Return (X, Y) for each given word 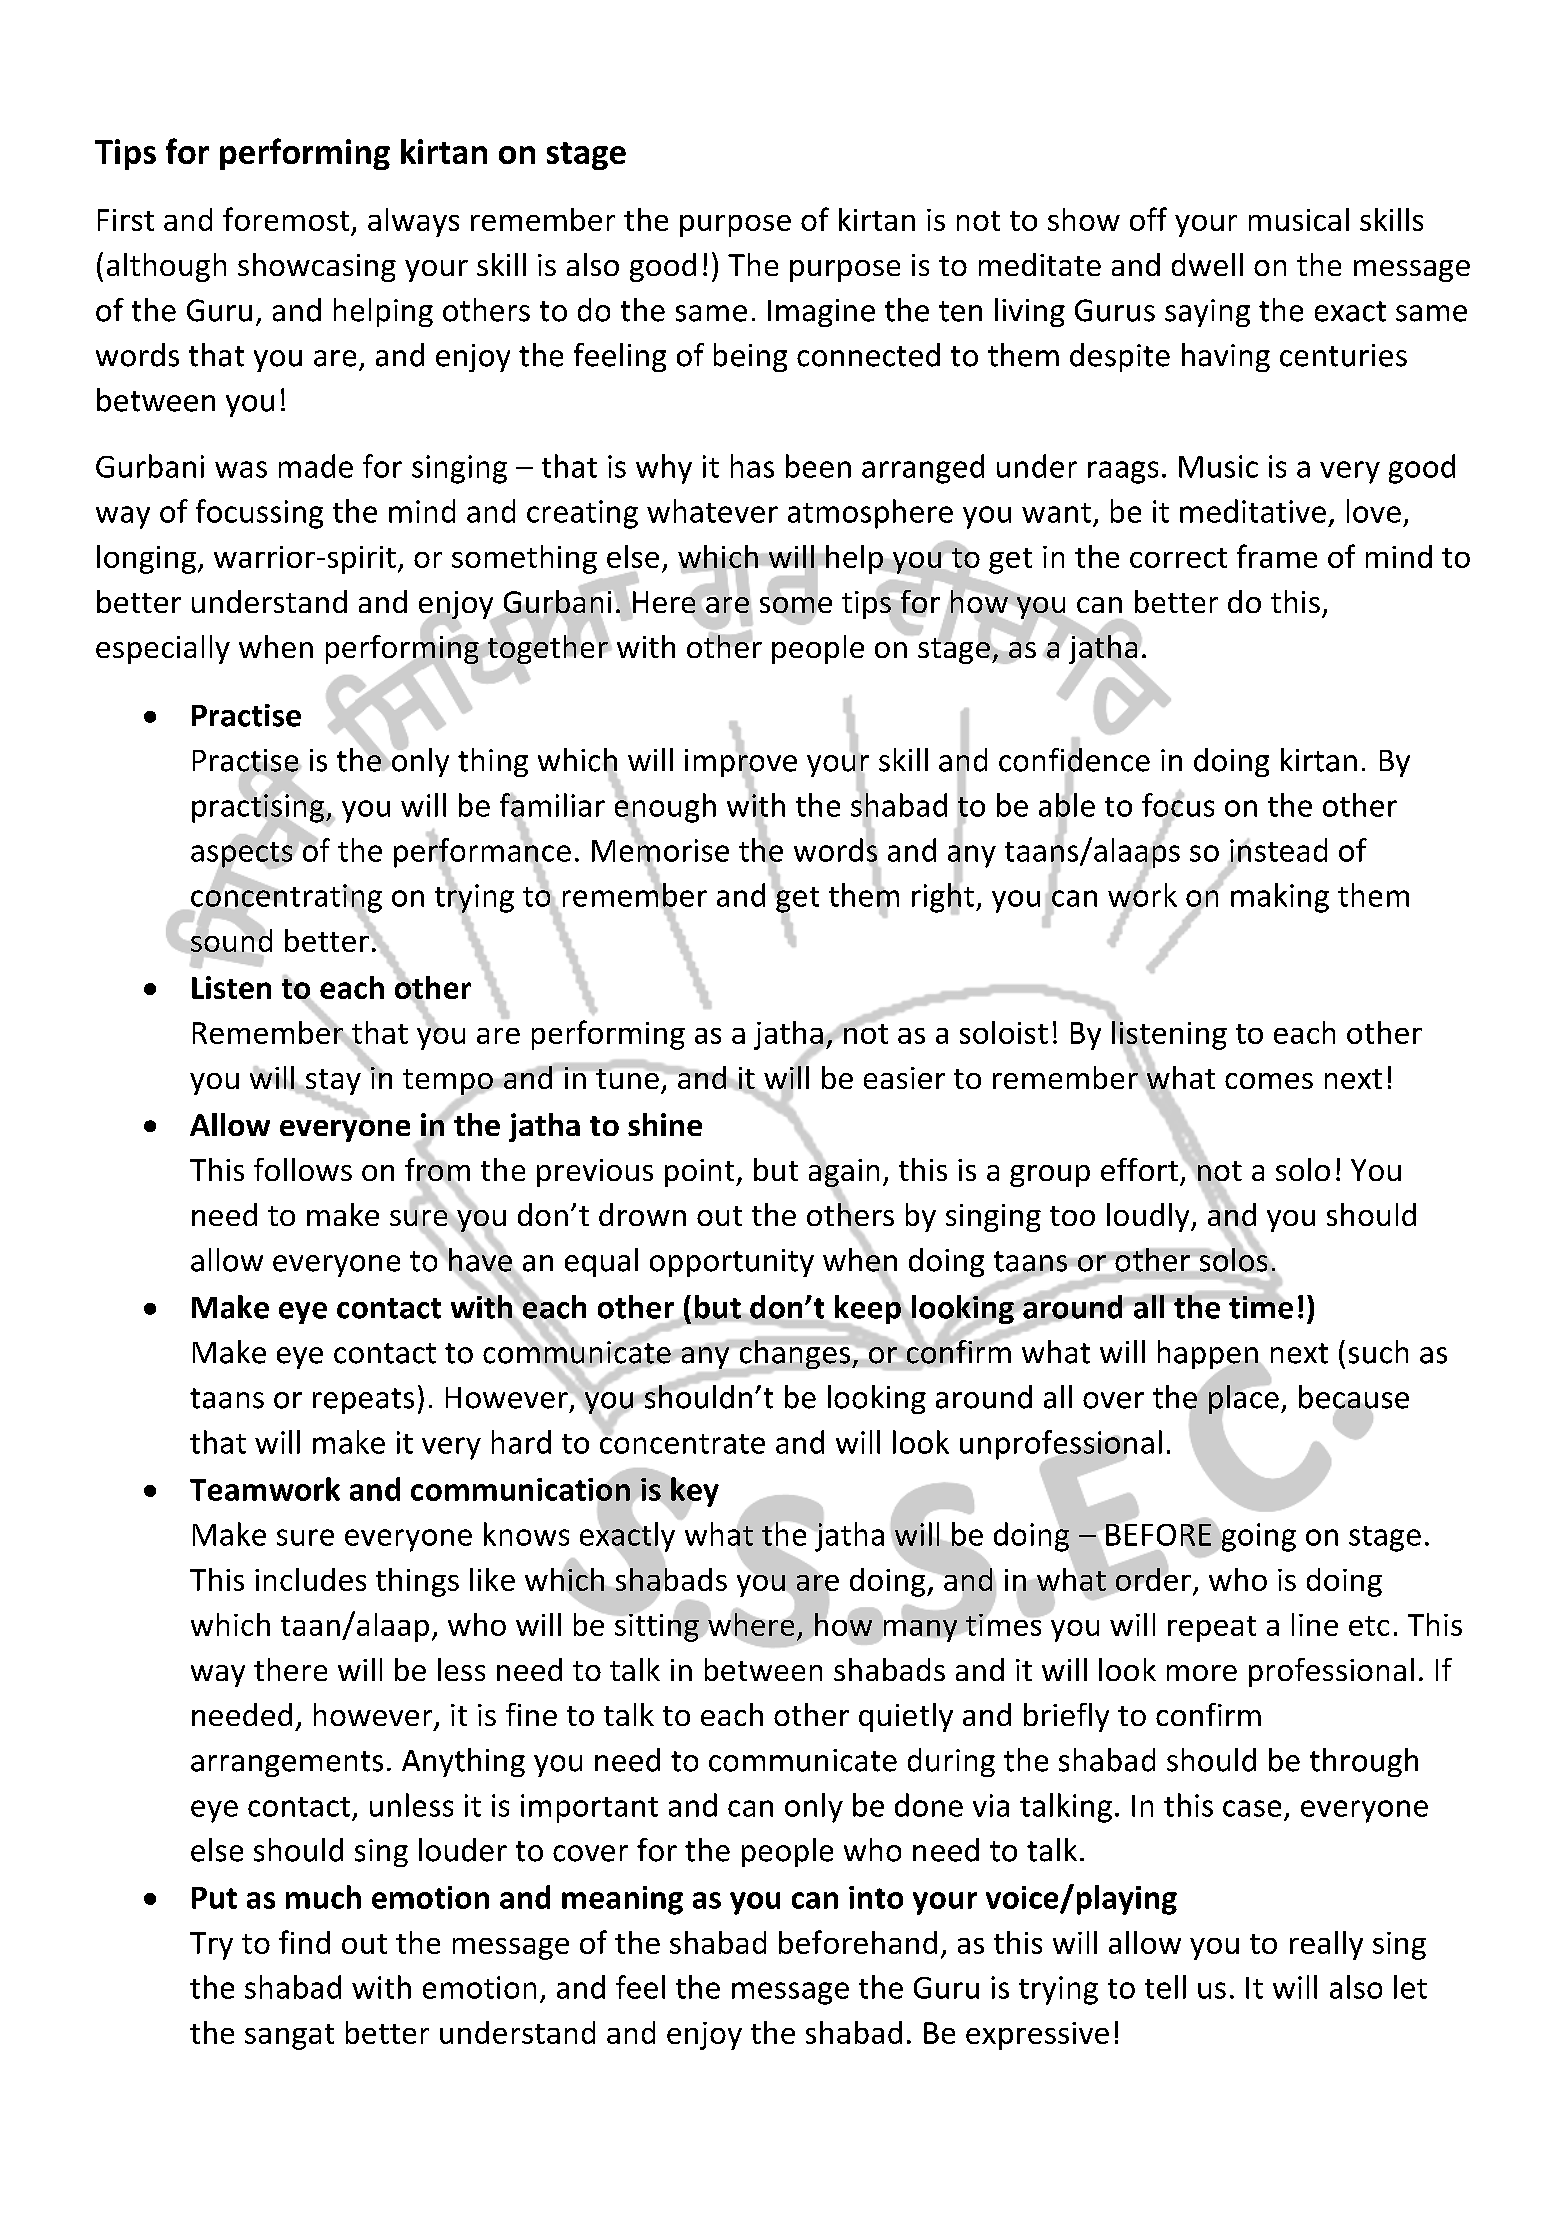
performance (482, 853)
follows (303, 1169)
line (1315, 1624)
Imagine (821, 313)
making (1280, 898)
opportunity (732, 1263)
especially (163, 649)
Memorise (660, 850)
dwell (1207, 264)
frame (1277, 556)
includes (310, 1579)
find (304, 1942)
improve (741, 763)
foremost (286, 219)
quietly (906, 1717)
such (1378, 1352)
